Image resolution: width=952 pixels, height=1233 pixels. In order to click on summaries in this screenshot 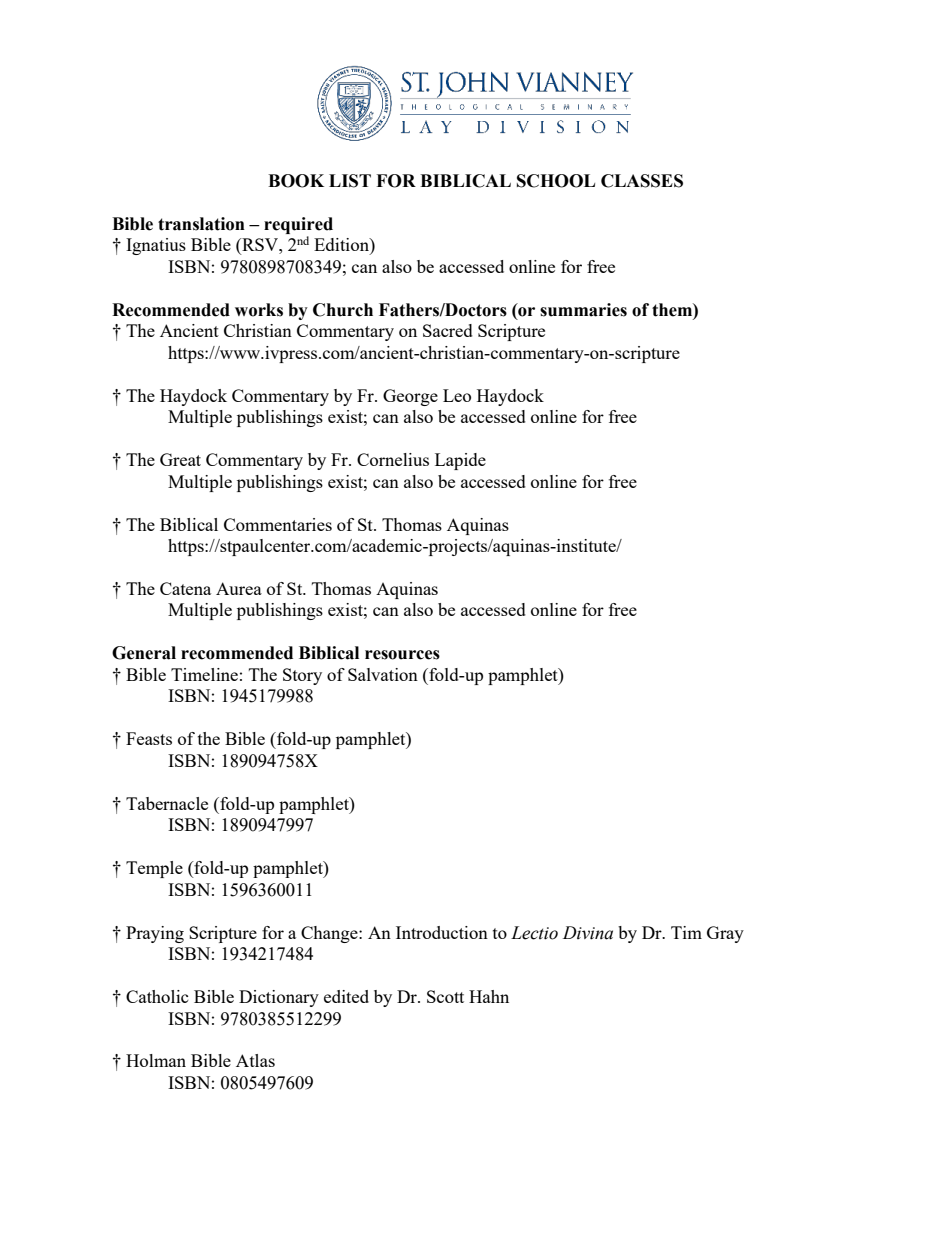, I will do `click(583, 310)`.
